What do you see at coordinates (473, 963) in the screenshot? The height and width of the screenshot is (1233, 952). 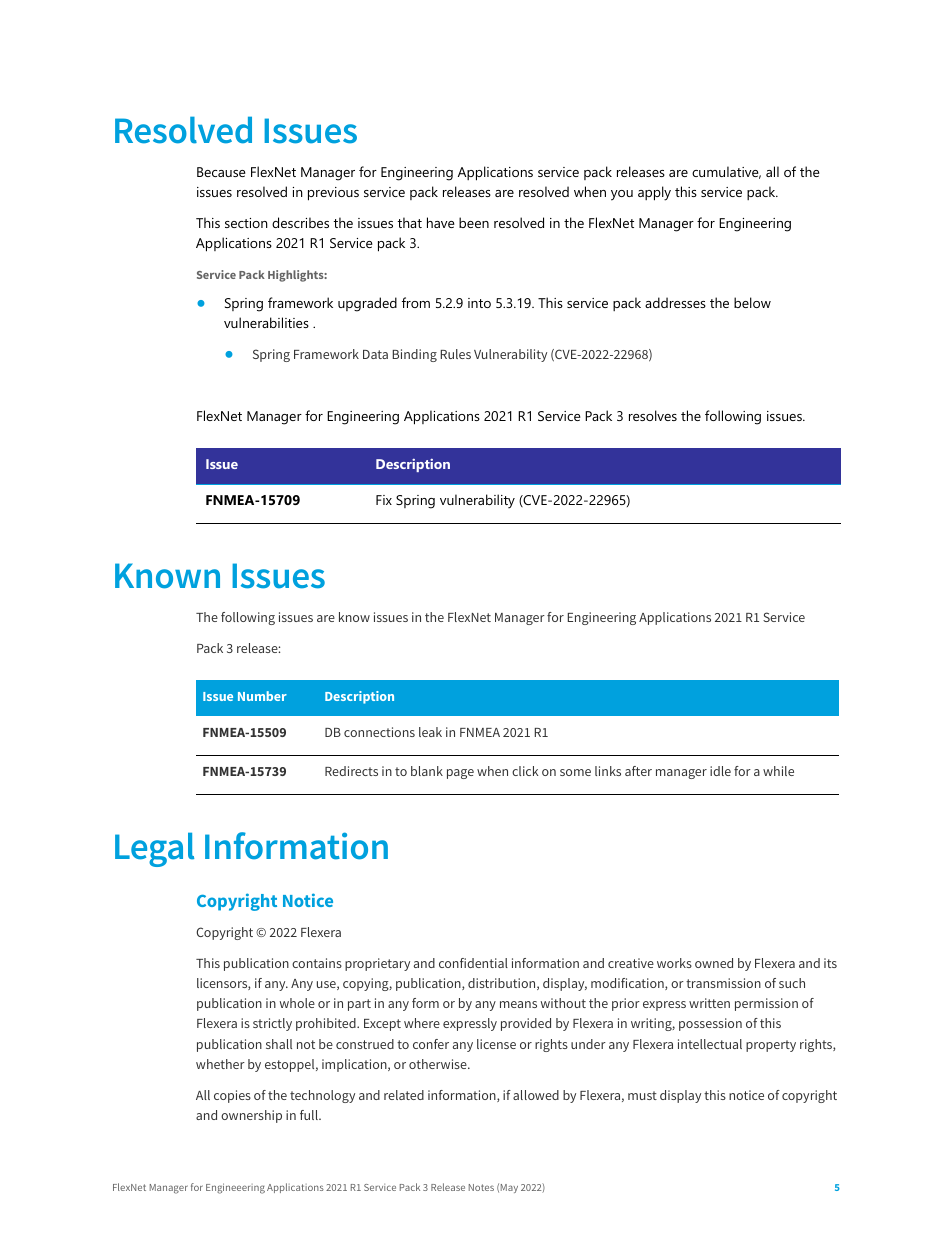 I see `confidential` at bounding box center [473, 963].
